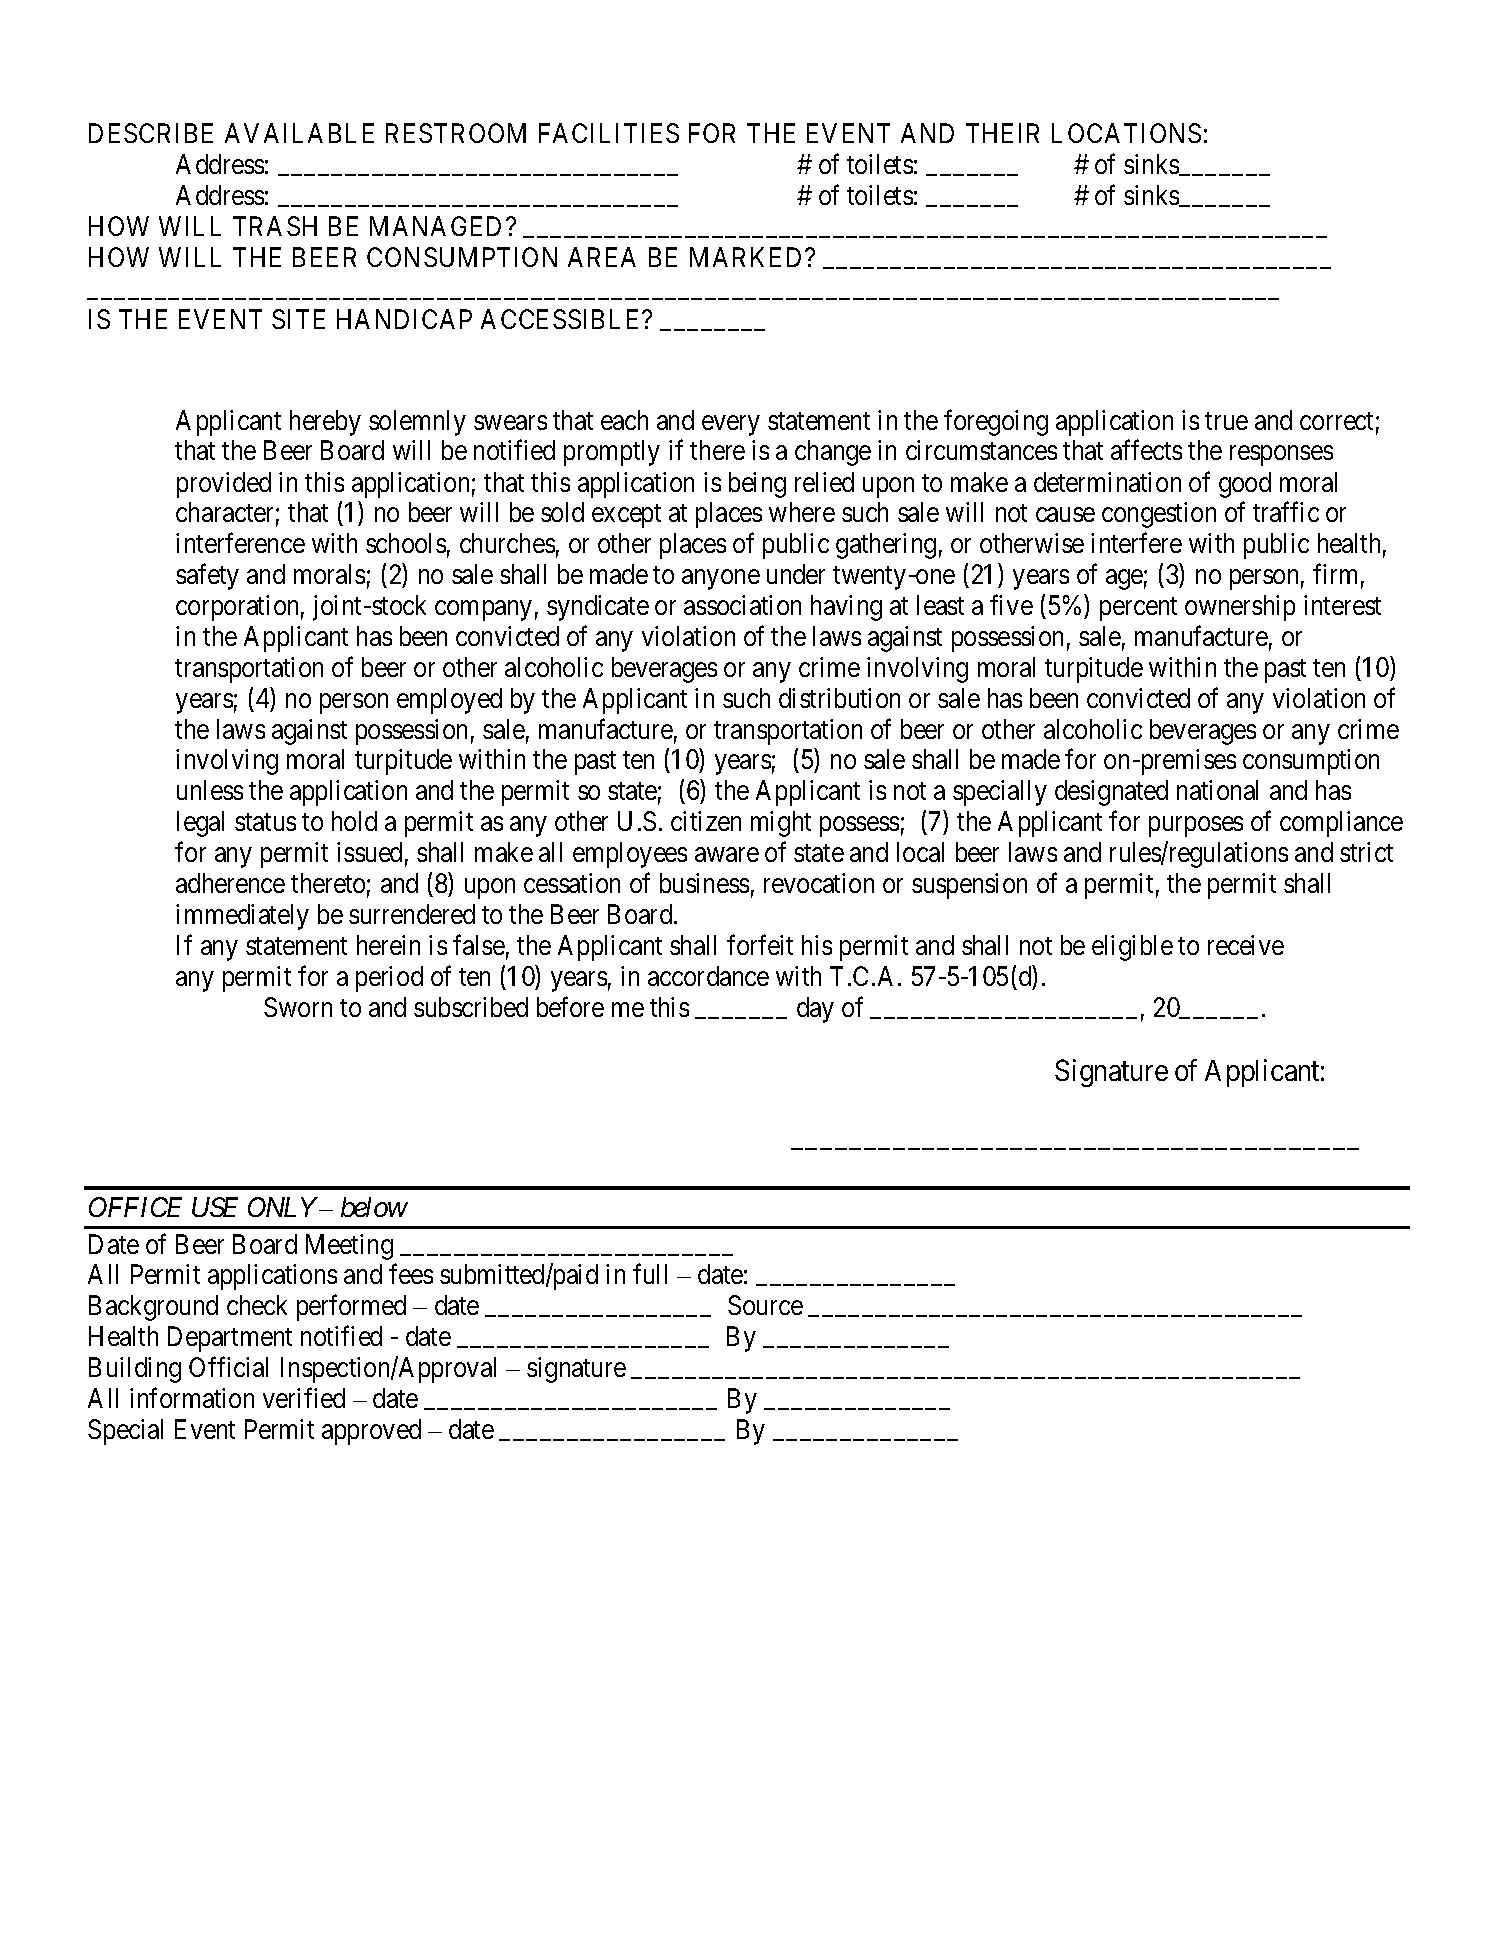 This screenshot has height=1934, width=1494. I want to click on LOCATIONS, so click(1126, 133).
